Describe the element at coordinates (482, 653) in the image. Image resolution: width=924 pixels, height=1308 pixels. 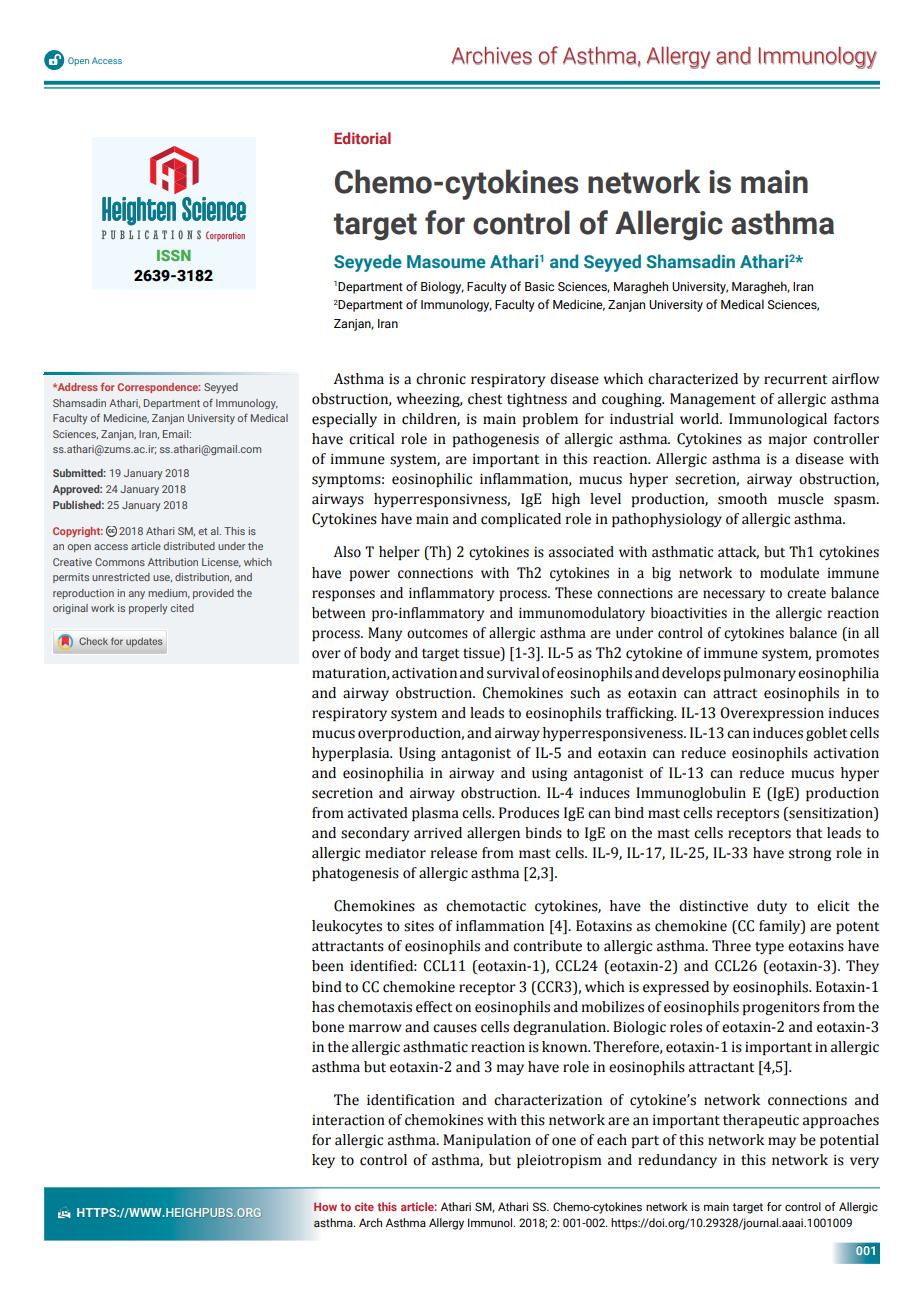
I see `tissue` at that location.
